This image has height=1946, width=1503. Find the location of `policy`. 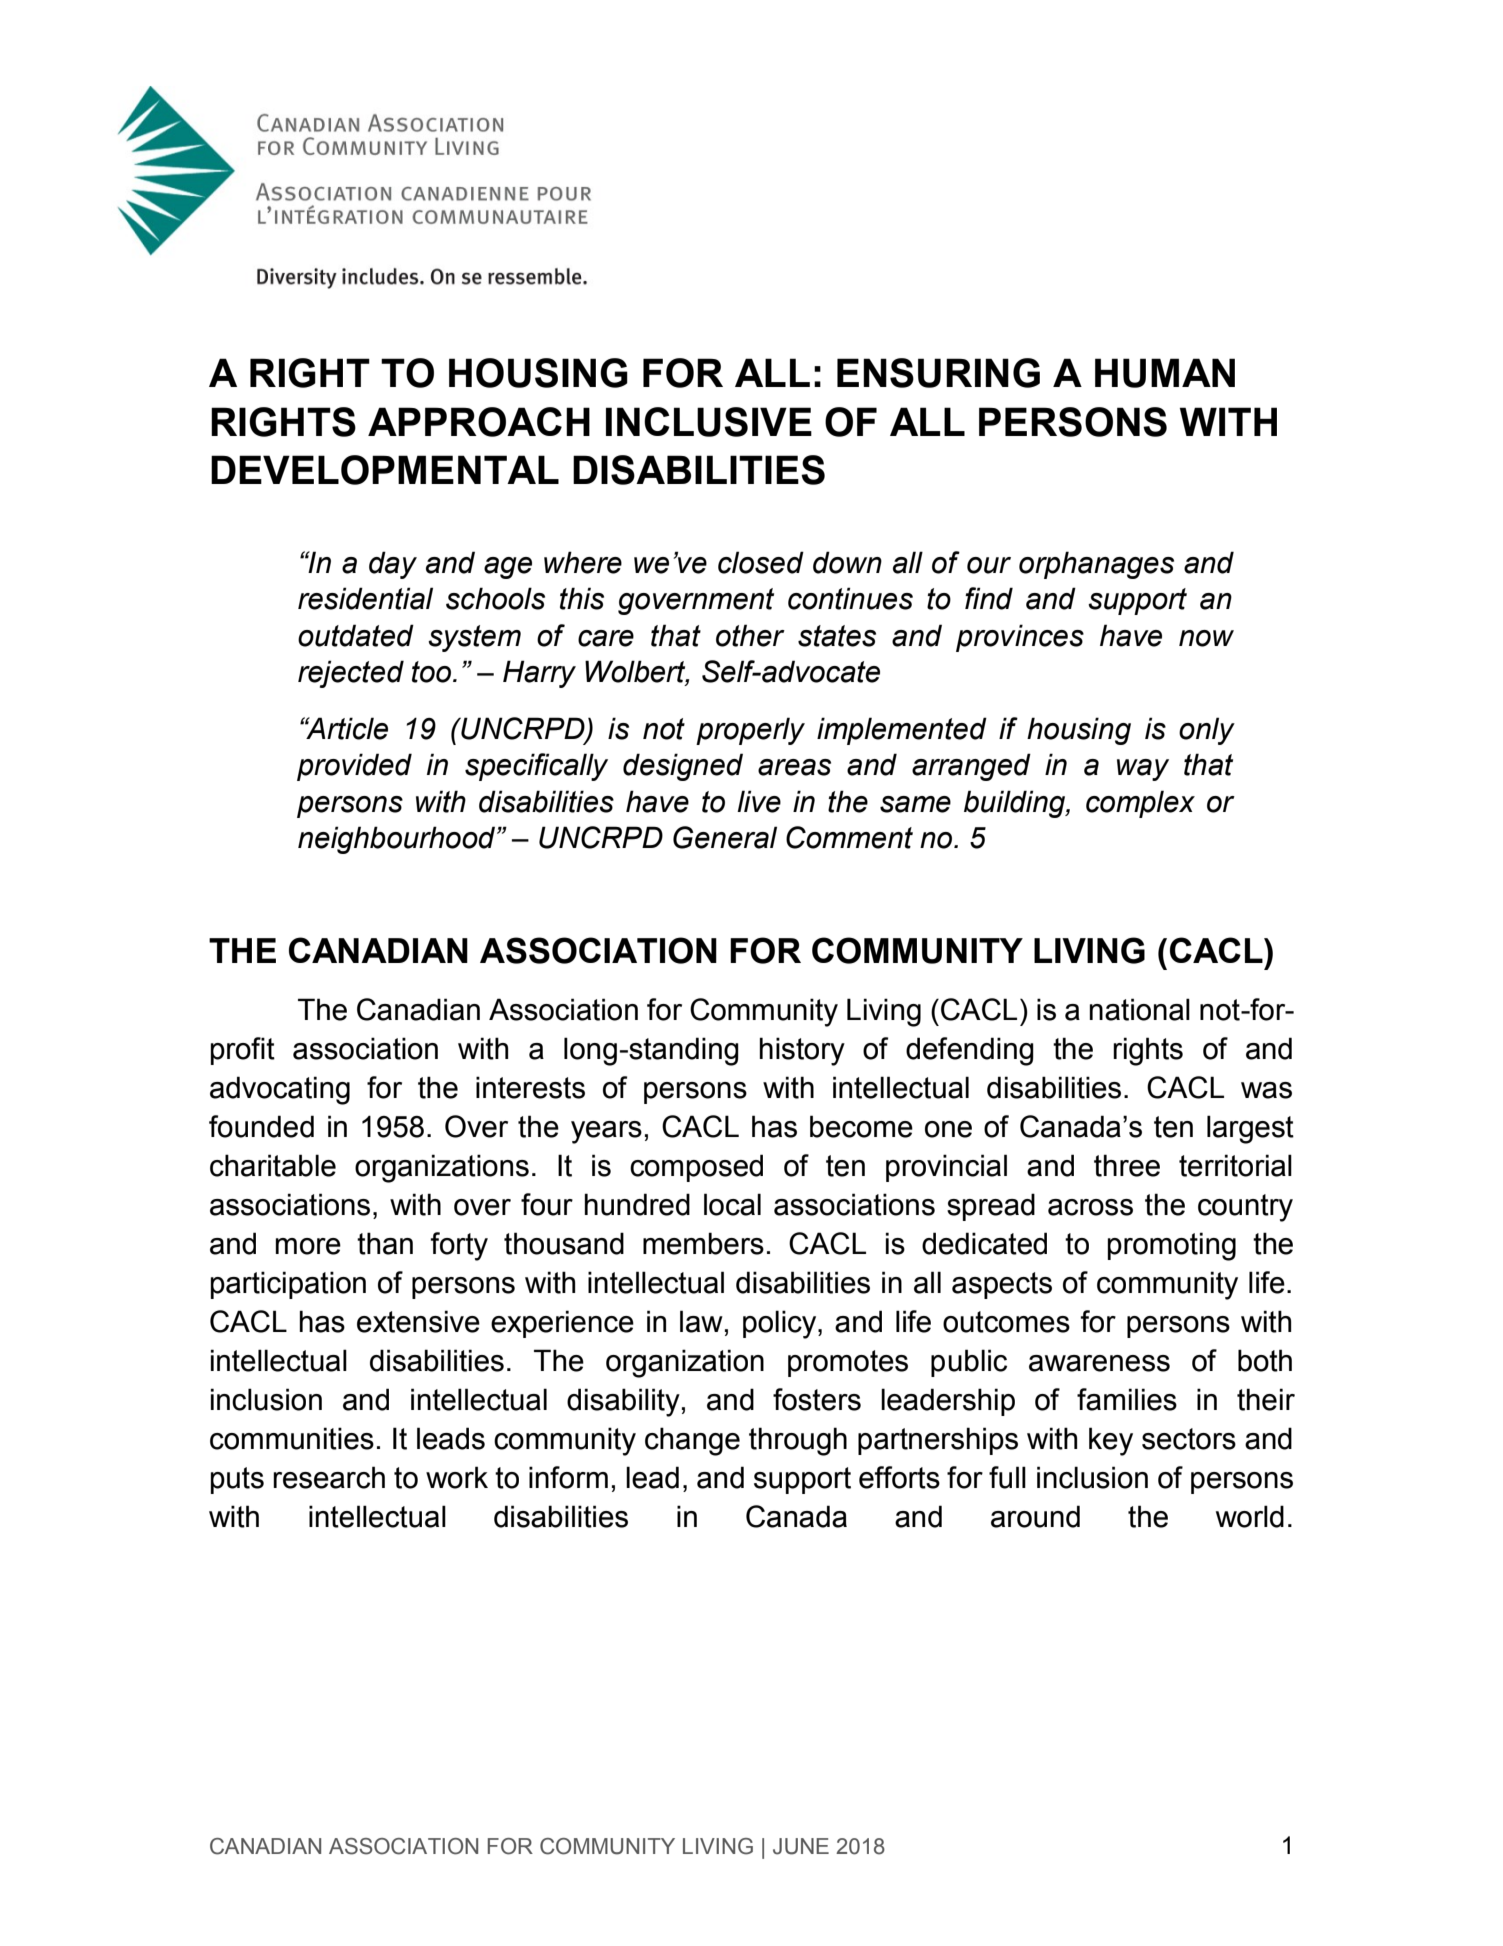

policy is located at coordinates (781, 1324).
